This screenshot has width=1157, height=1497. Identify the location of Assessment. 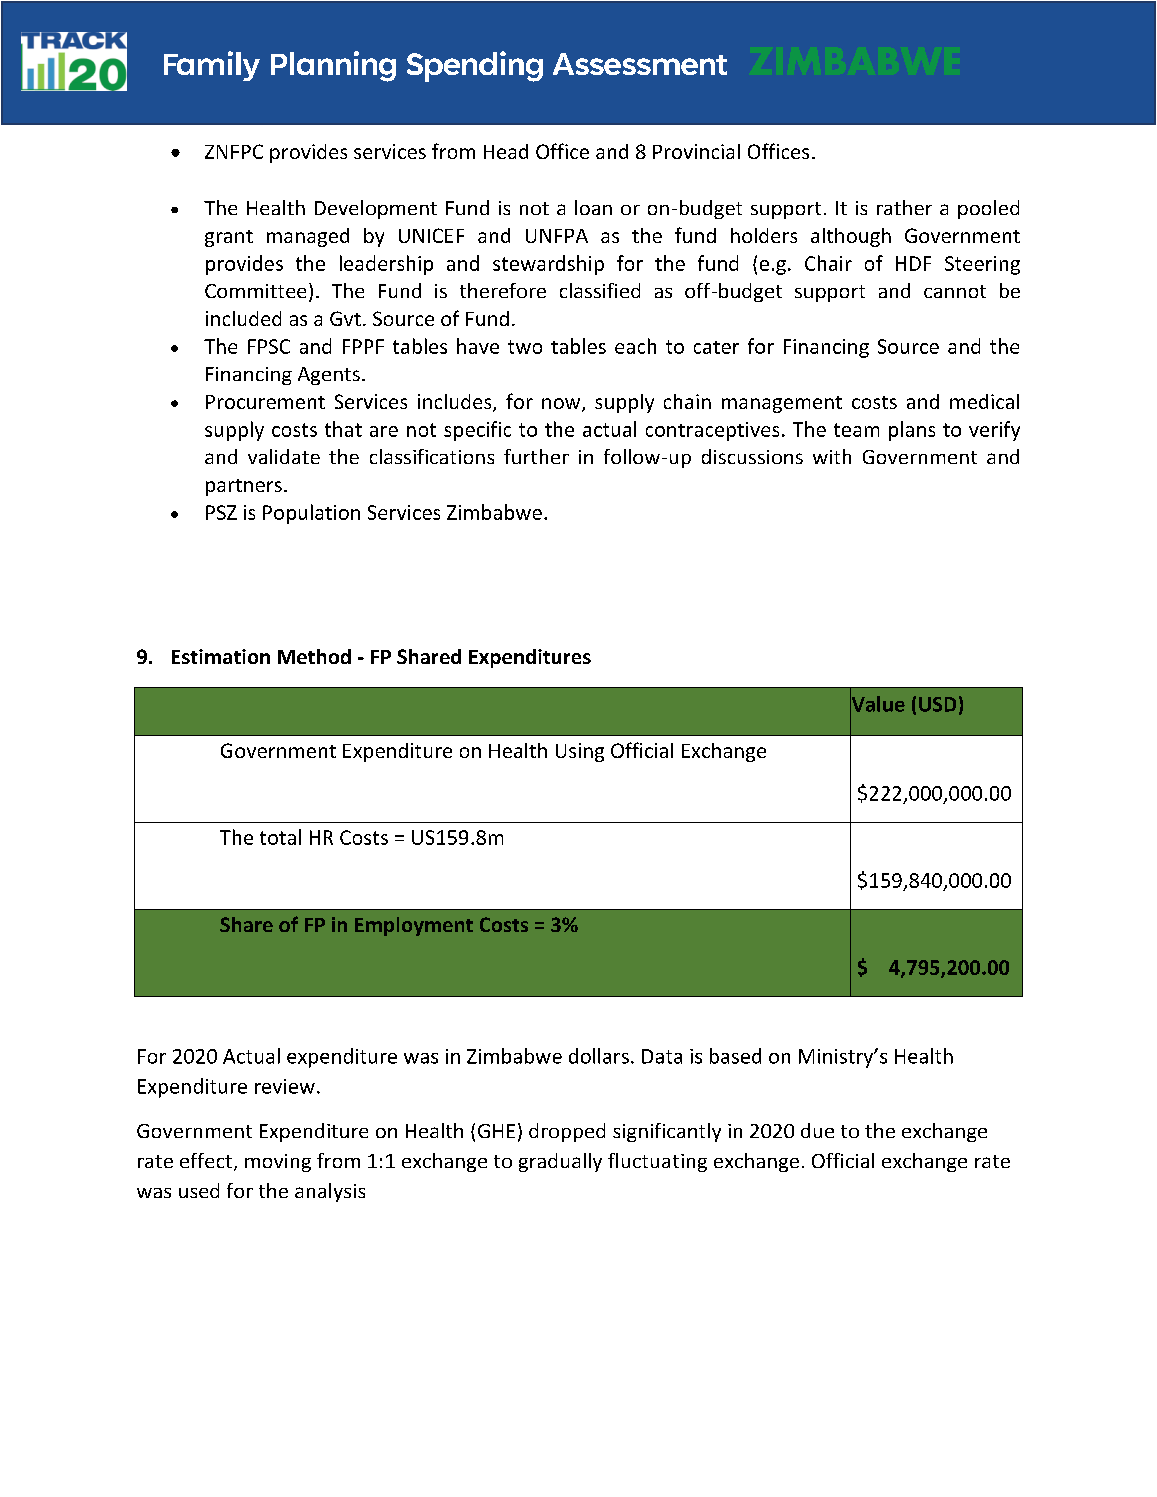
(640, 64).
